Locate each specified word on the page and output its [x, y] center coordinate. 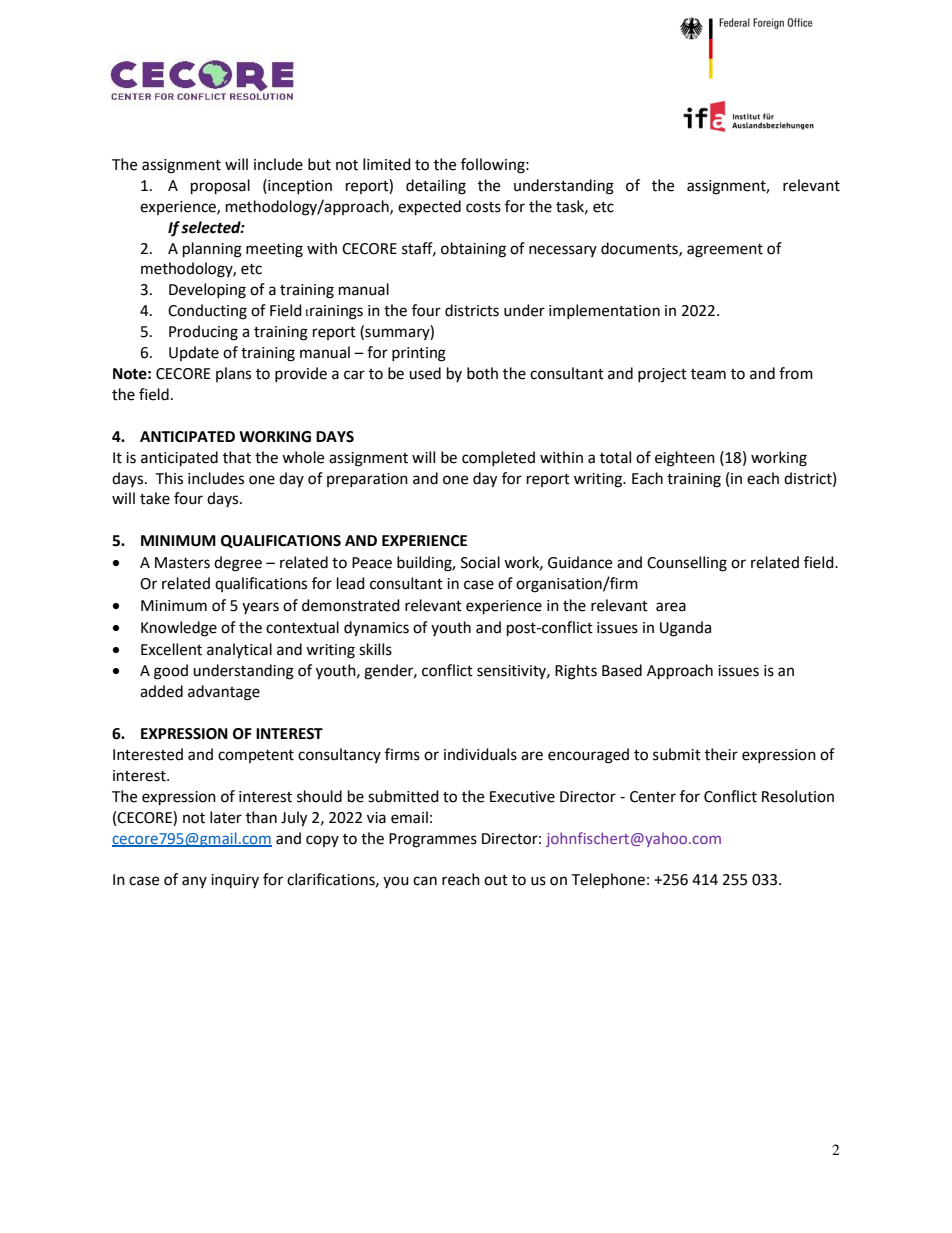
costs [483, 207]
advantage [224, 693]
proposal [220, 187]
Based [622, 670]
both [482, 373]
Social [480, 562]
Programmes [433, 840]
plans [233, 374]
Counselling [687, 564]
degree [238, 564]
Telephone [608, 880]
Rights [576, 672]
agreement [725, 251]
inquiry [235, 881]
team [708, 374]
